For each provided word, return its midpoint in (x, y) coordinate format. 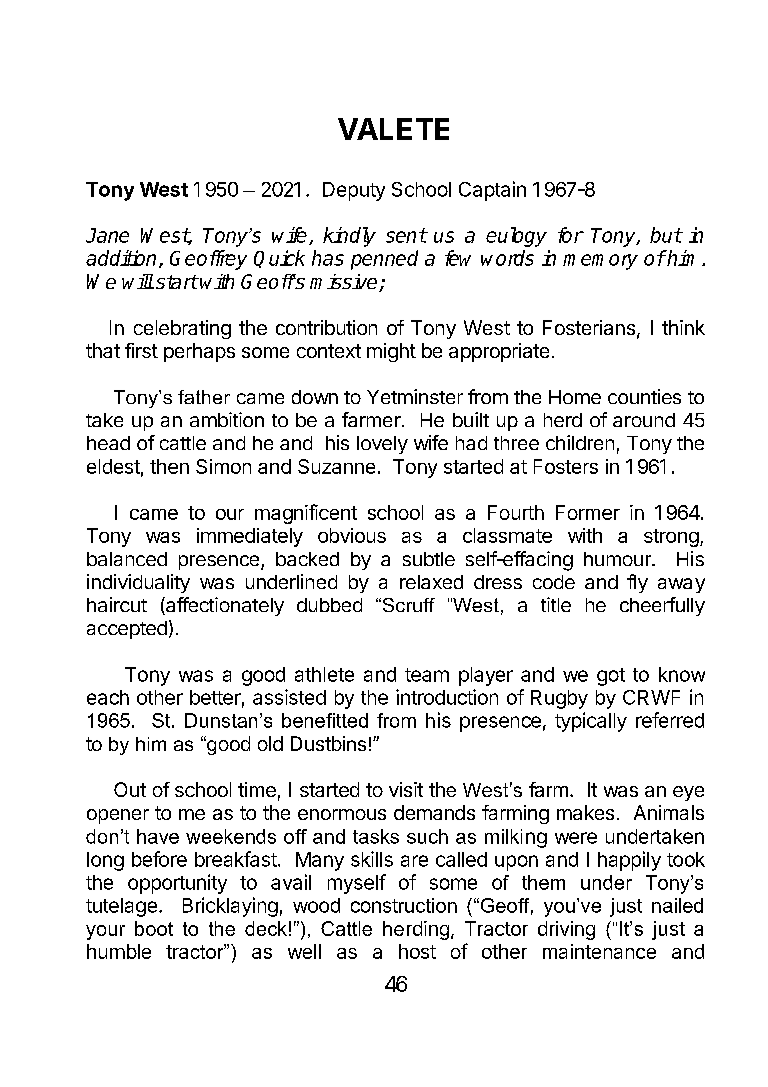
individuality (138, 583)
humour (618, 559)
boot (154, 928)
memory (600, 262)
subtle (429, 559)
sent (406, 235)
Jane (107, 235)
